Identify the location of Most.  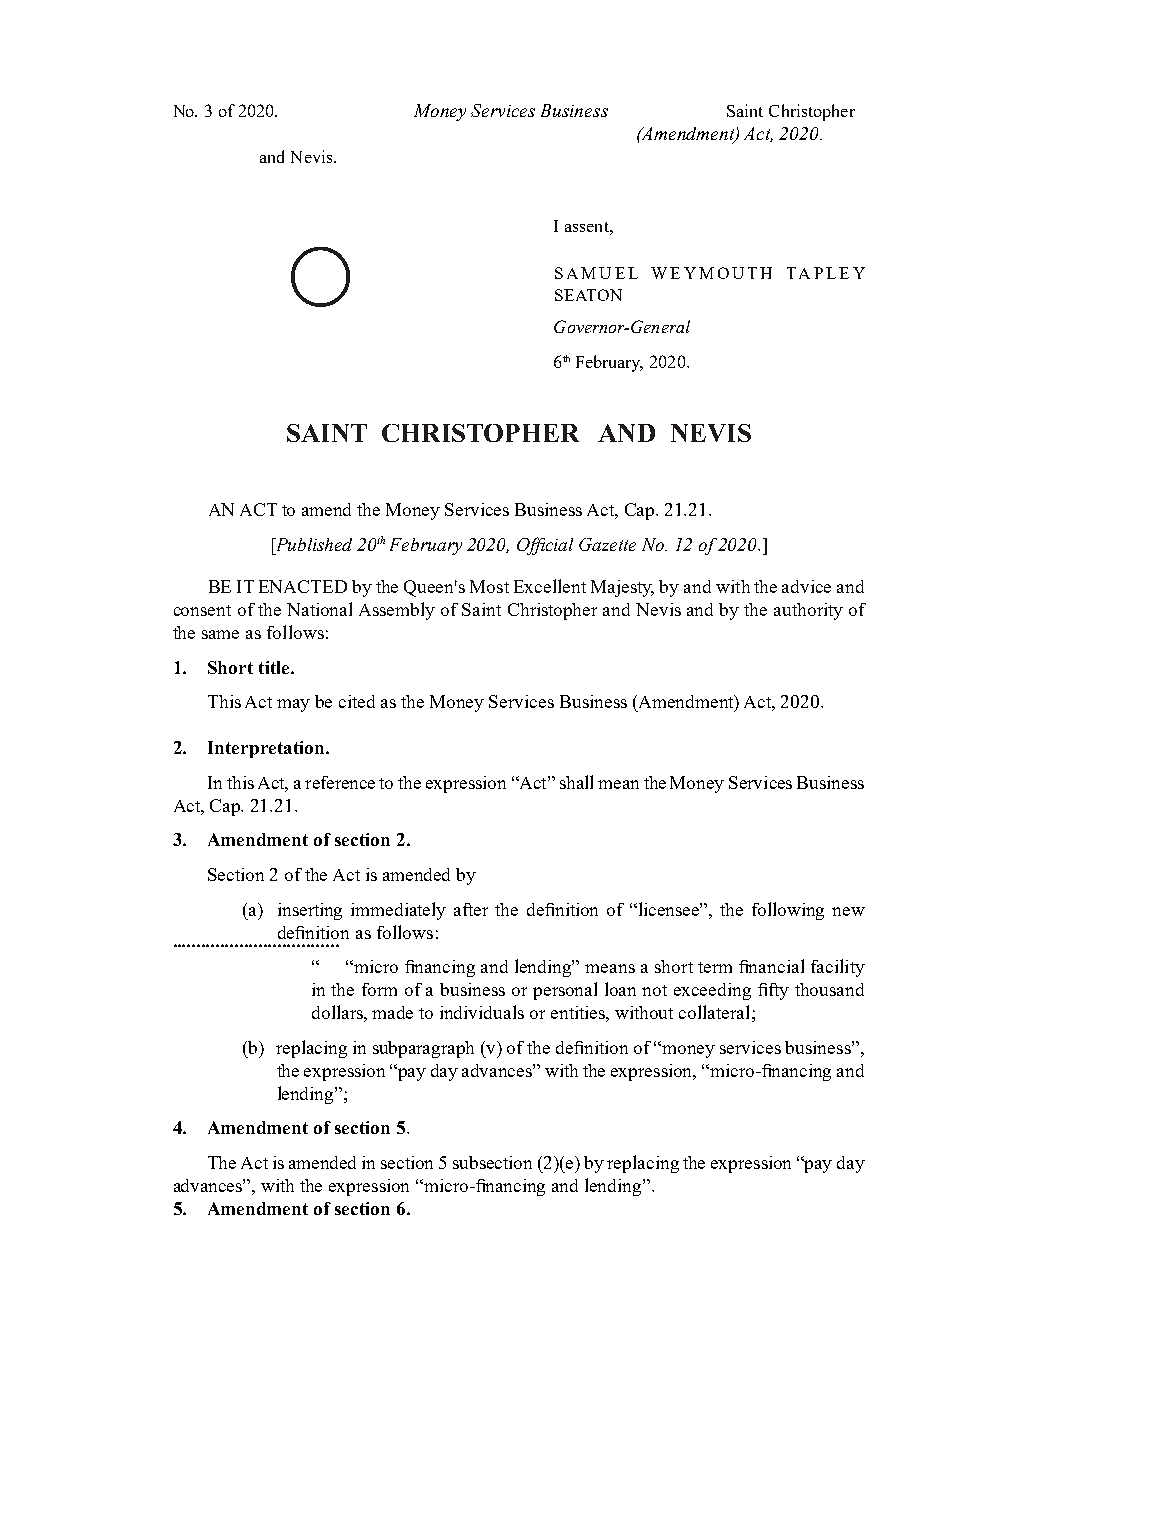
(489, 586).
